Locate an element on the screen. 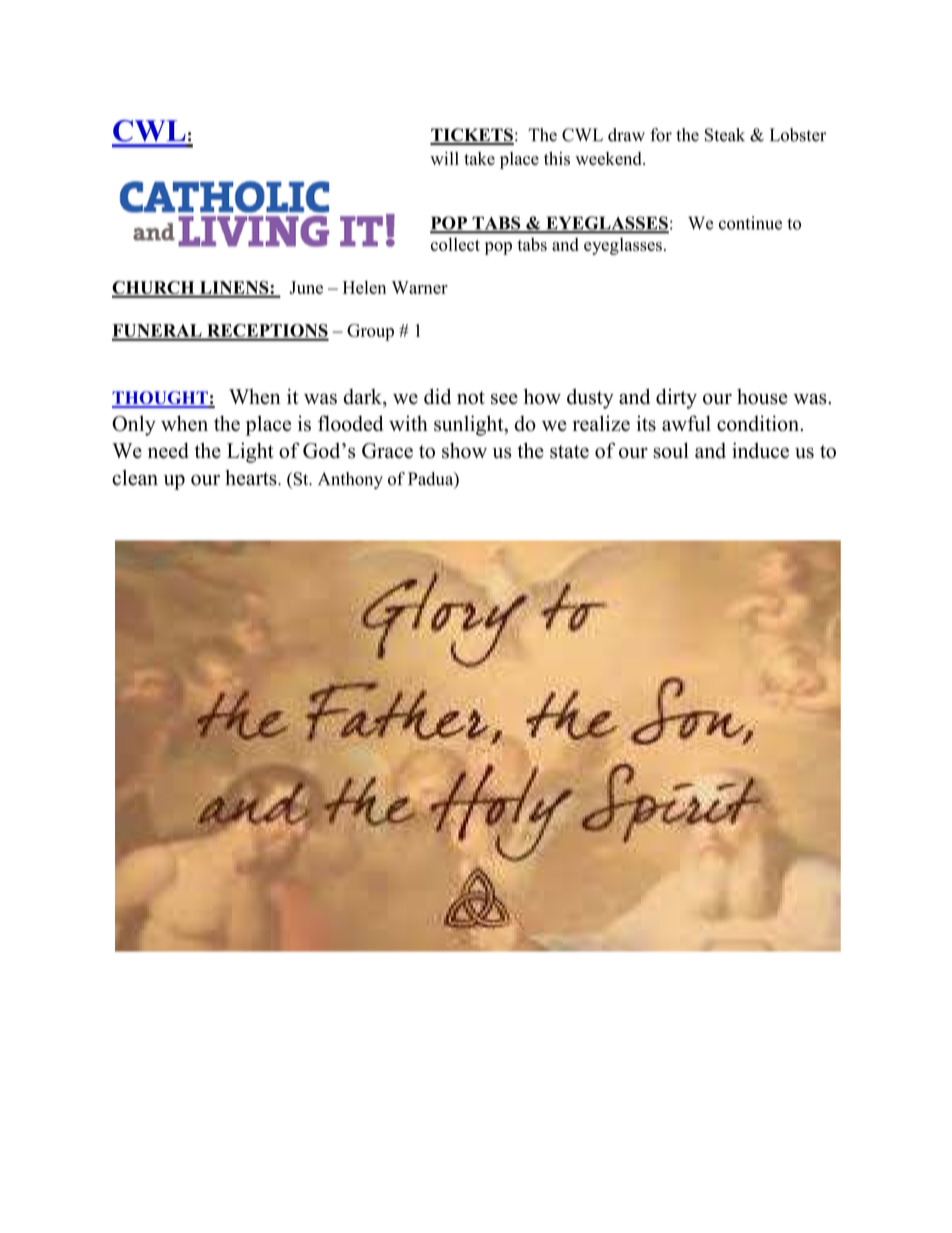 This screenshot has height=1233, width=952. did is located at coordinates (437, 396).
